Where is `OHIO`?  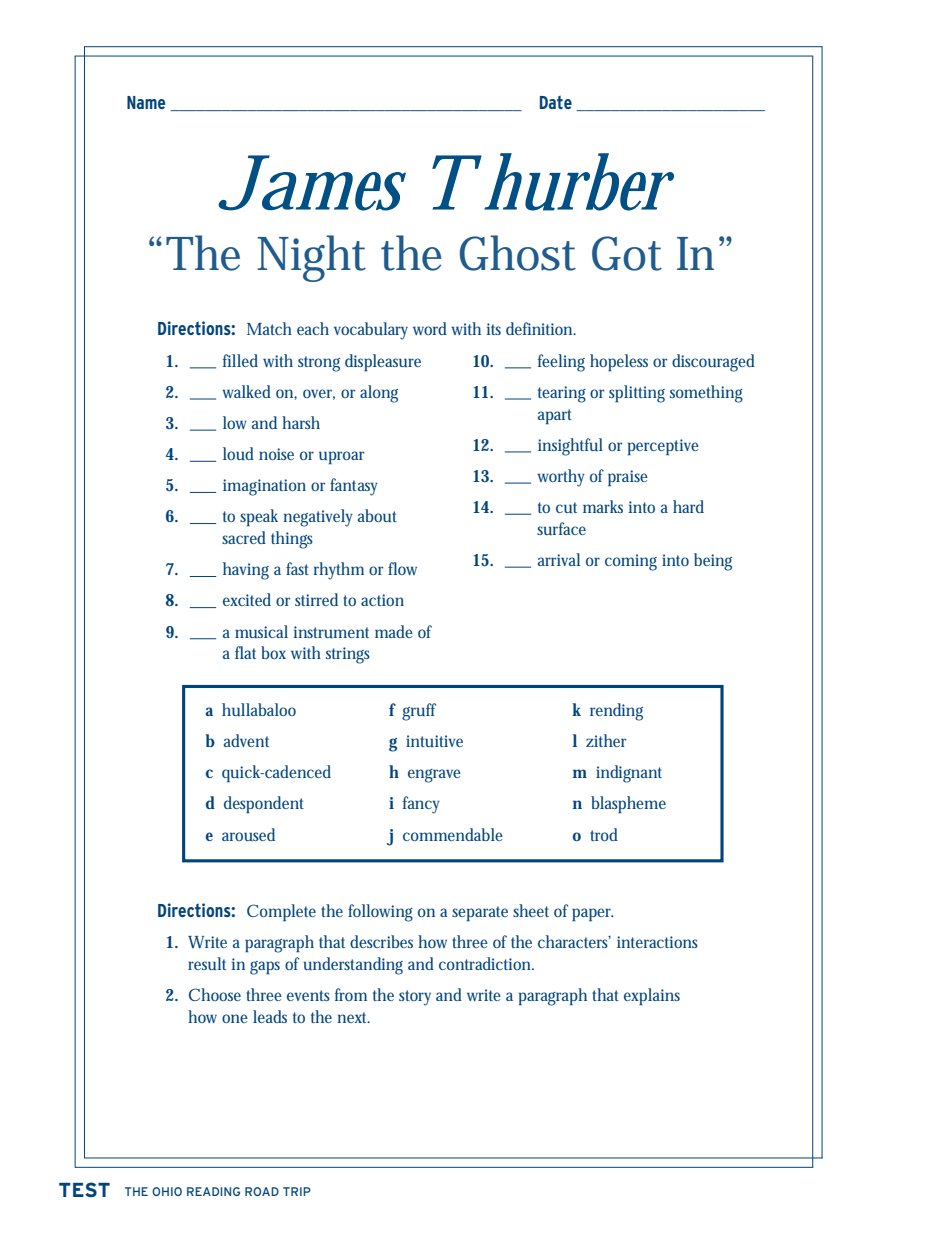
OHIO is located at coordinates (167, 1191).
